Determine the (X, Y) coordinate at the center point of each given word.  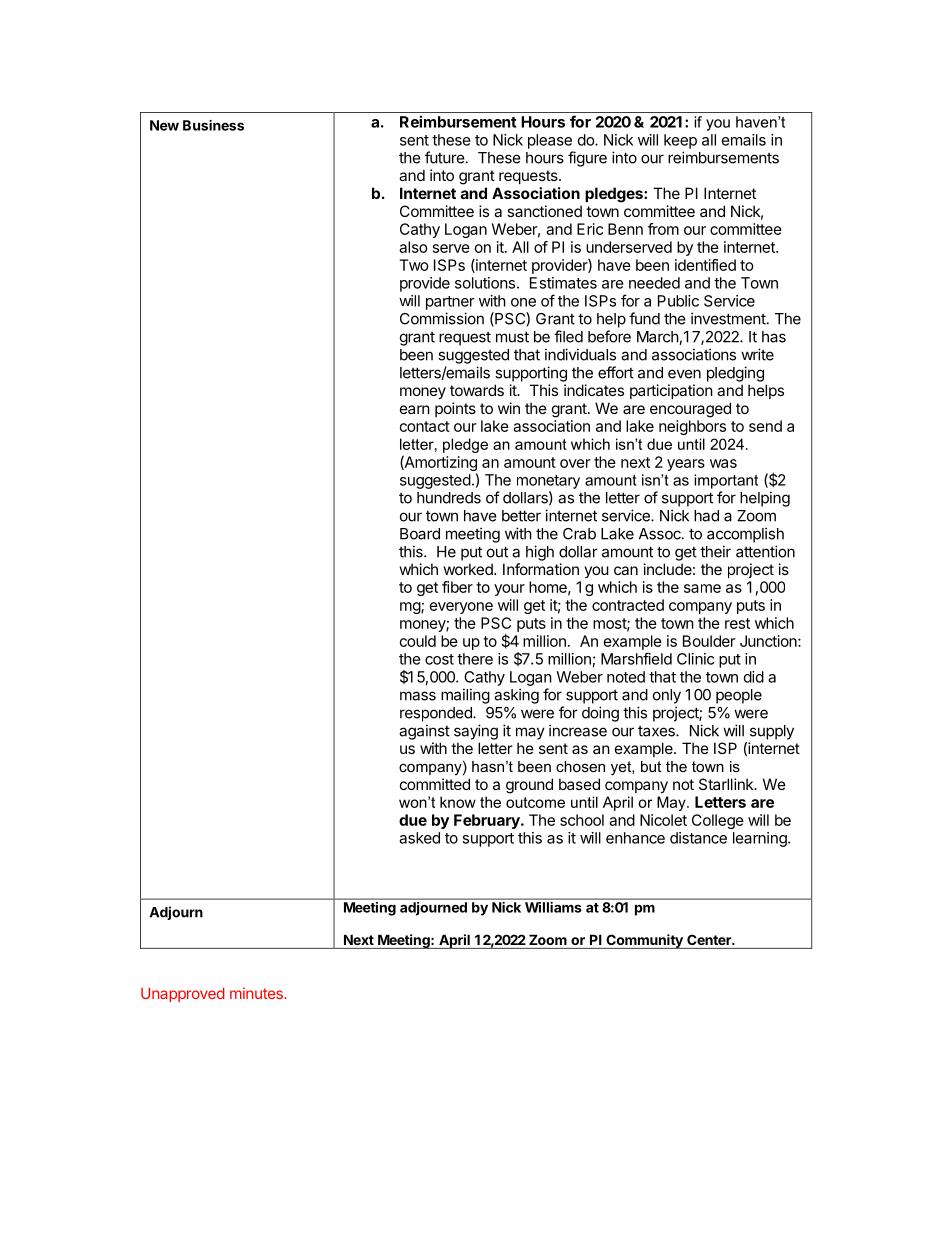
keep (680, 141)
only (667, 696)
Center (710, 939)
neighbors (692, 427)
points (455, 409)
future (445, 157)
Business (213, 125)
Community (644, 941)
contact (425, 426)
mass (418, 696)
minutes (257, 993)
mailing (465, 696)
